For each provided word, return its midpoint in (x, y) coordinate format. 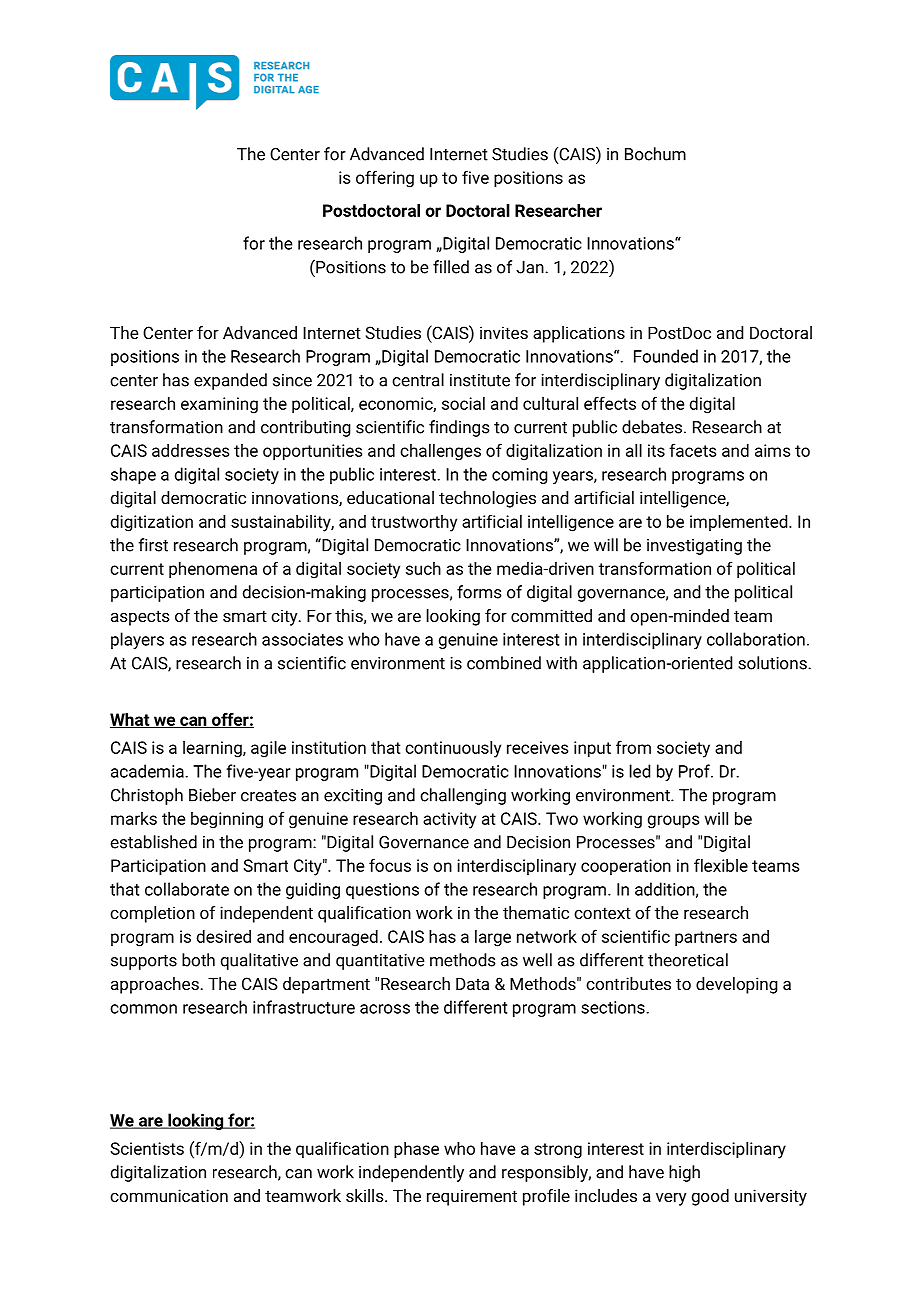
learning (213, 749)
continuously (453, 749)
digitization (152, 523)
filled (451, 267)
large (493, 938)
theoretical (688, 960)
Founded (666, 356)
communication (169, 1195)
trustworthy (414, 523)
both (198, 960)
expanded (230, 381)
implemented (740, 523)
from (633, 747)
